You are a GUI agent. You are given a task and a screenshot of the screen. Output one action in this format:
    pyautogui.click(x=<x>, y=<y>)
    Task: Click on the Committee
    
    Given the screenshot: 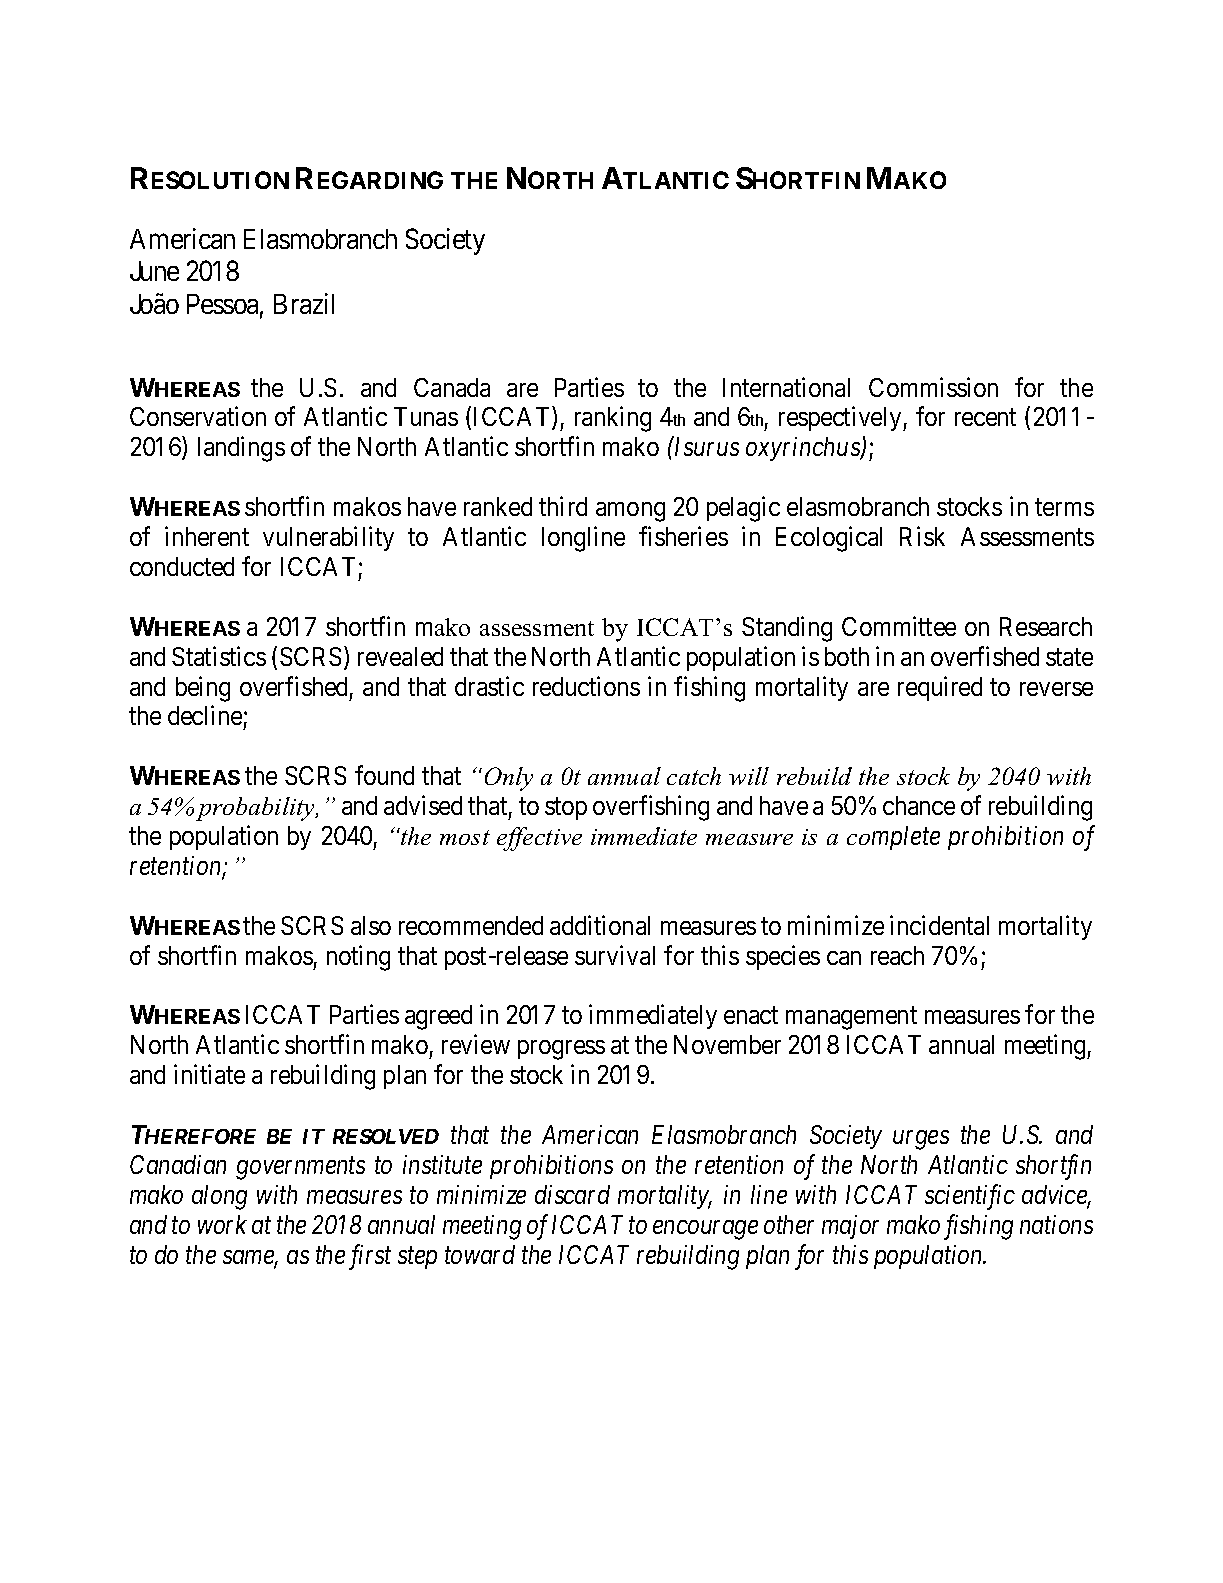 What is the action you would take?
    pyautogui.click(x=899, y=626)
